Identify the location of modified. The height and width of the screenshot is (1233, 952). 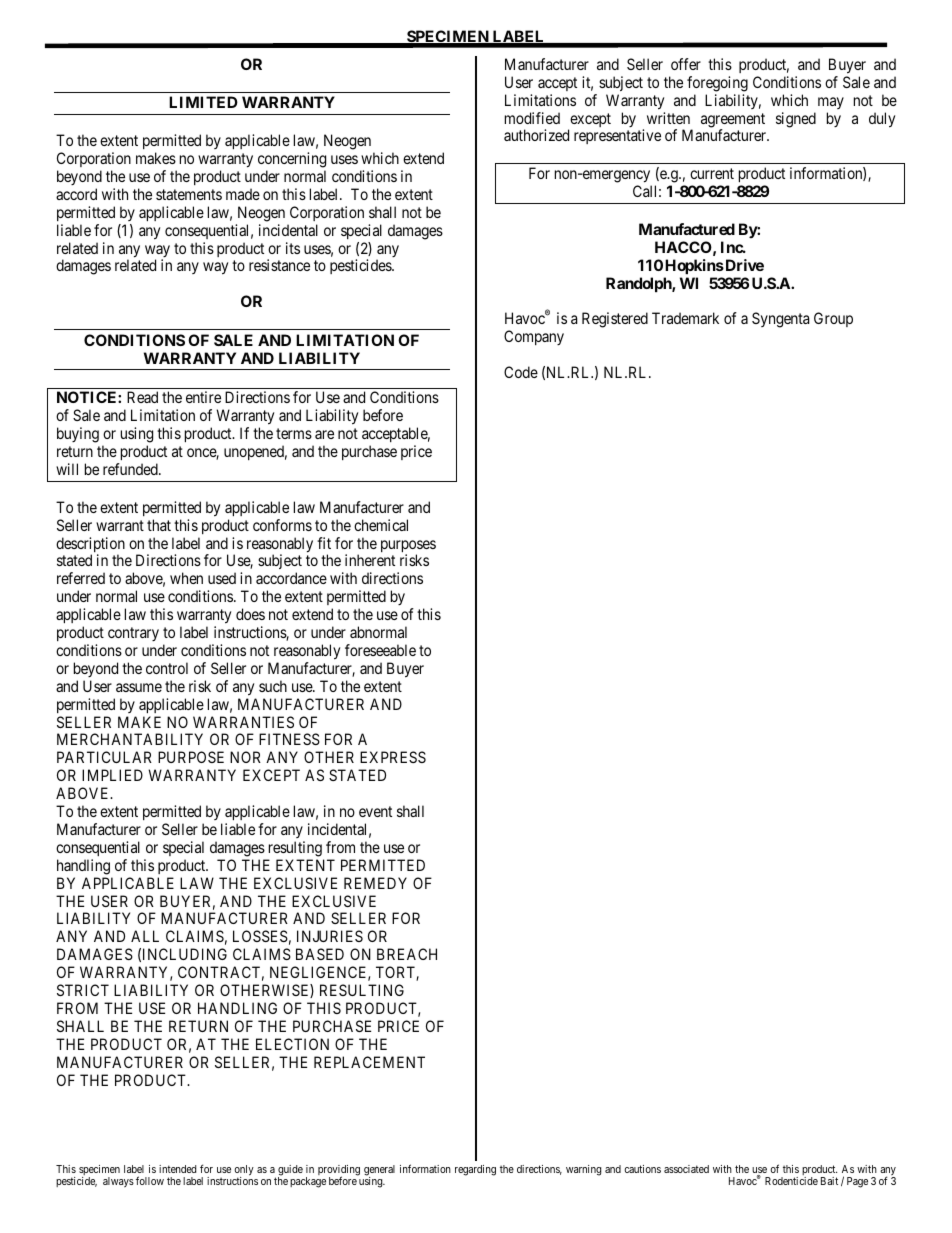
(532, 118).
